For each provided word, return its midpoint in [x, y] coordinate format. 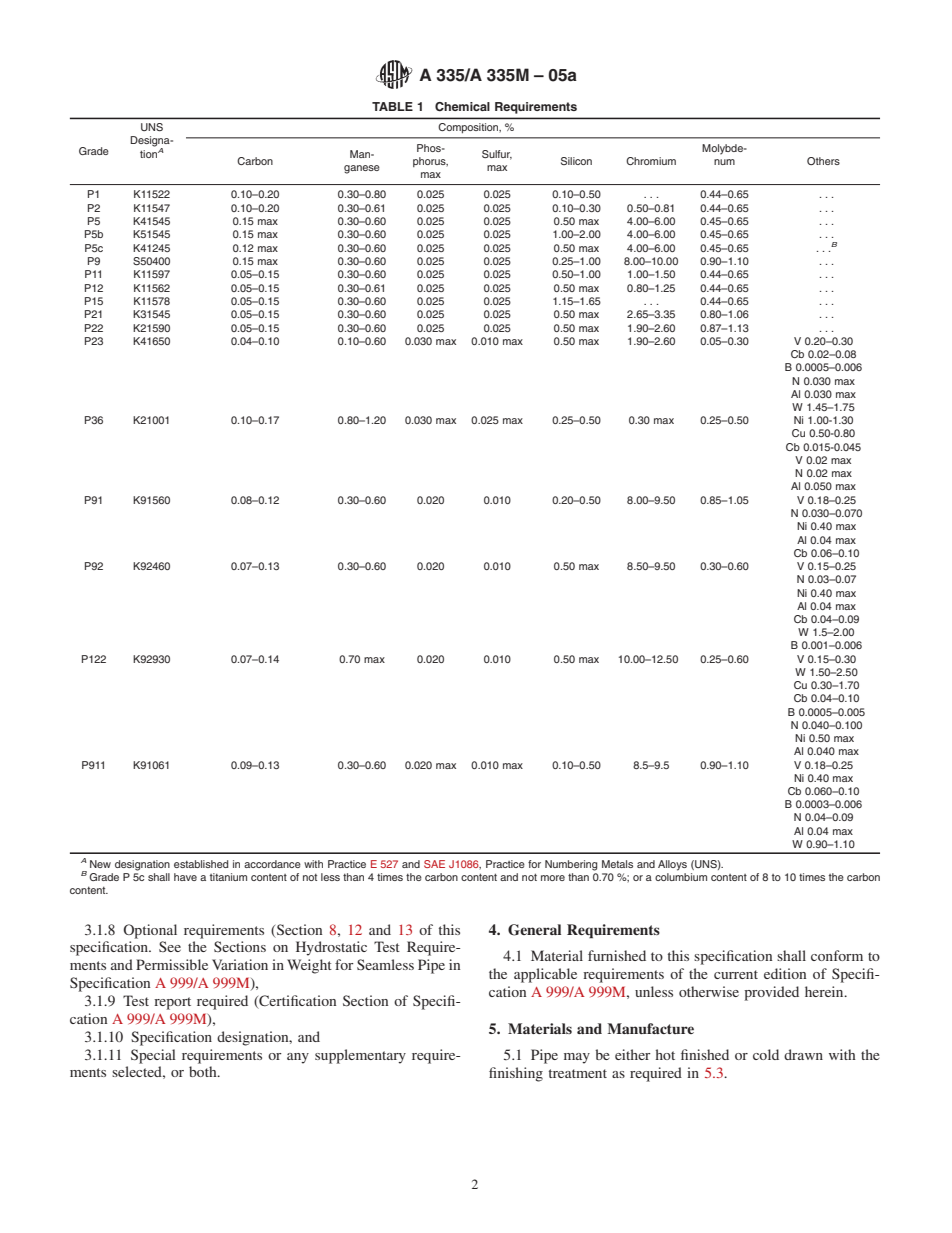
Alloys [672, 865]
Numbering [571, 865]
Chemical [462, 106]
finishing [516, 1074]
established [201, 864]
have [185, 877]
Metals [617, 864]
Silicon [576, 161]
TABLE [392, 106]
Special [153, 1056]
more [553, 878]
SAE [434, 864]
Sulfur [497, 155]
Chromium [651, 161]
